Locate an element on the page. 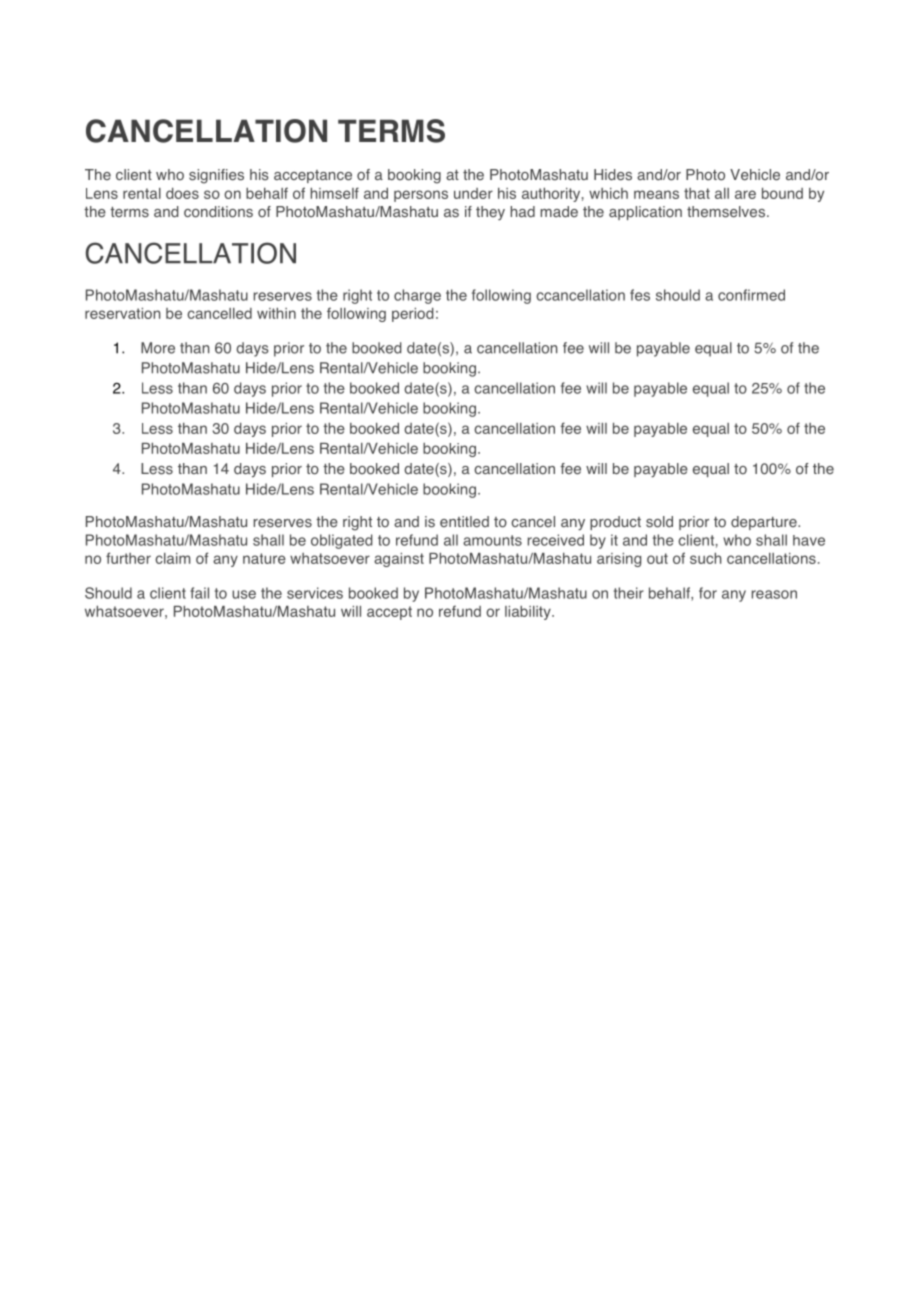 This page has height=1308, width=924. fes is located at coordinates (640, 295).
